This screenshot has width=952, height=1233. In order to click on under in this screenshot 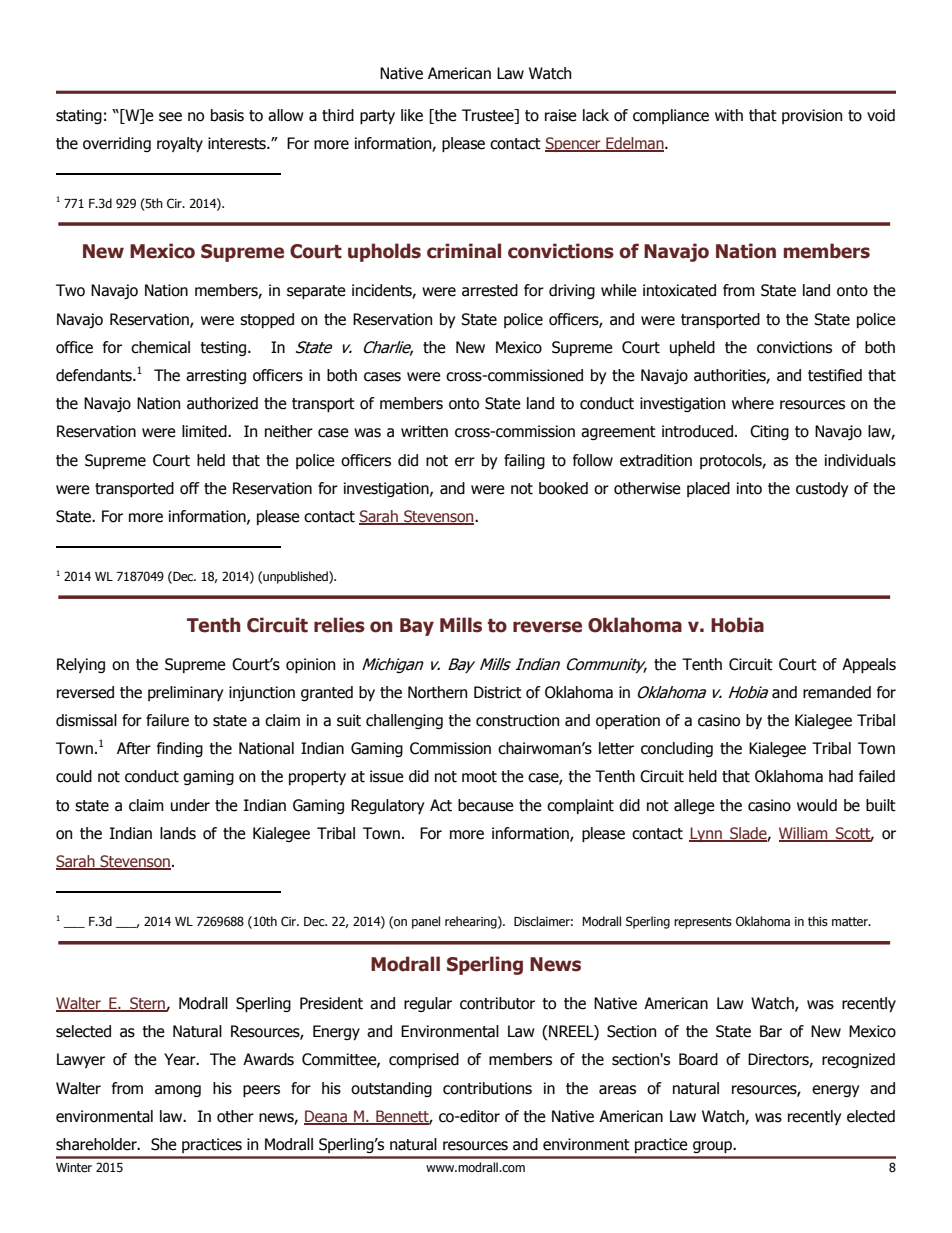, I will do `click(190, 805)`.
